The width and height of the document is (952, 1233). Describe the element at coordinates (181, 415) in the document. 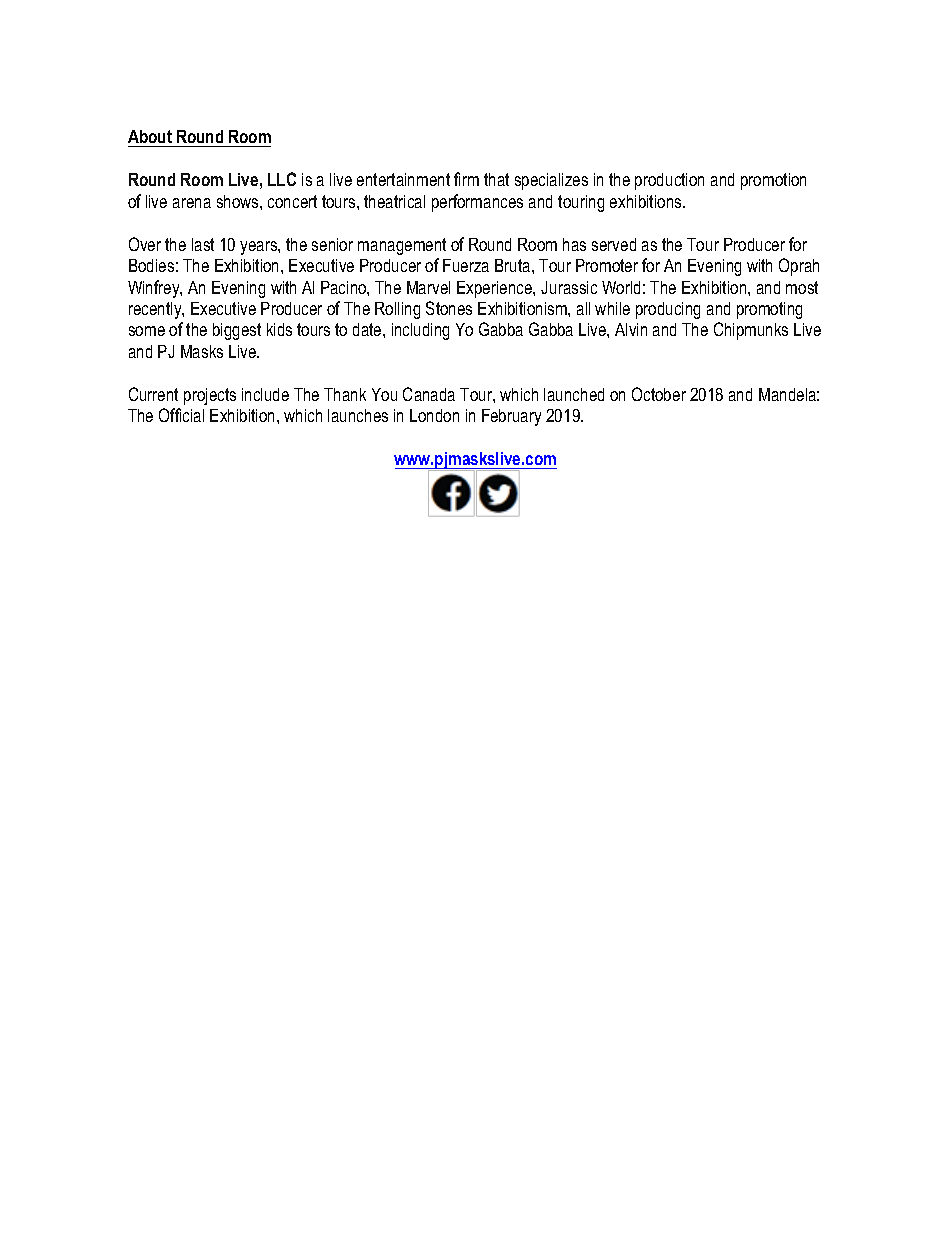

I see `Official` at that location.
